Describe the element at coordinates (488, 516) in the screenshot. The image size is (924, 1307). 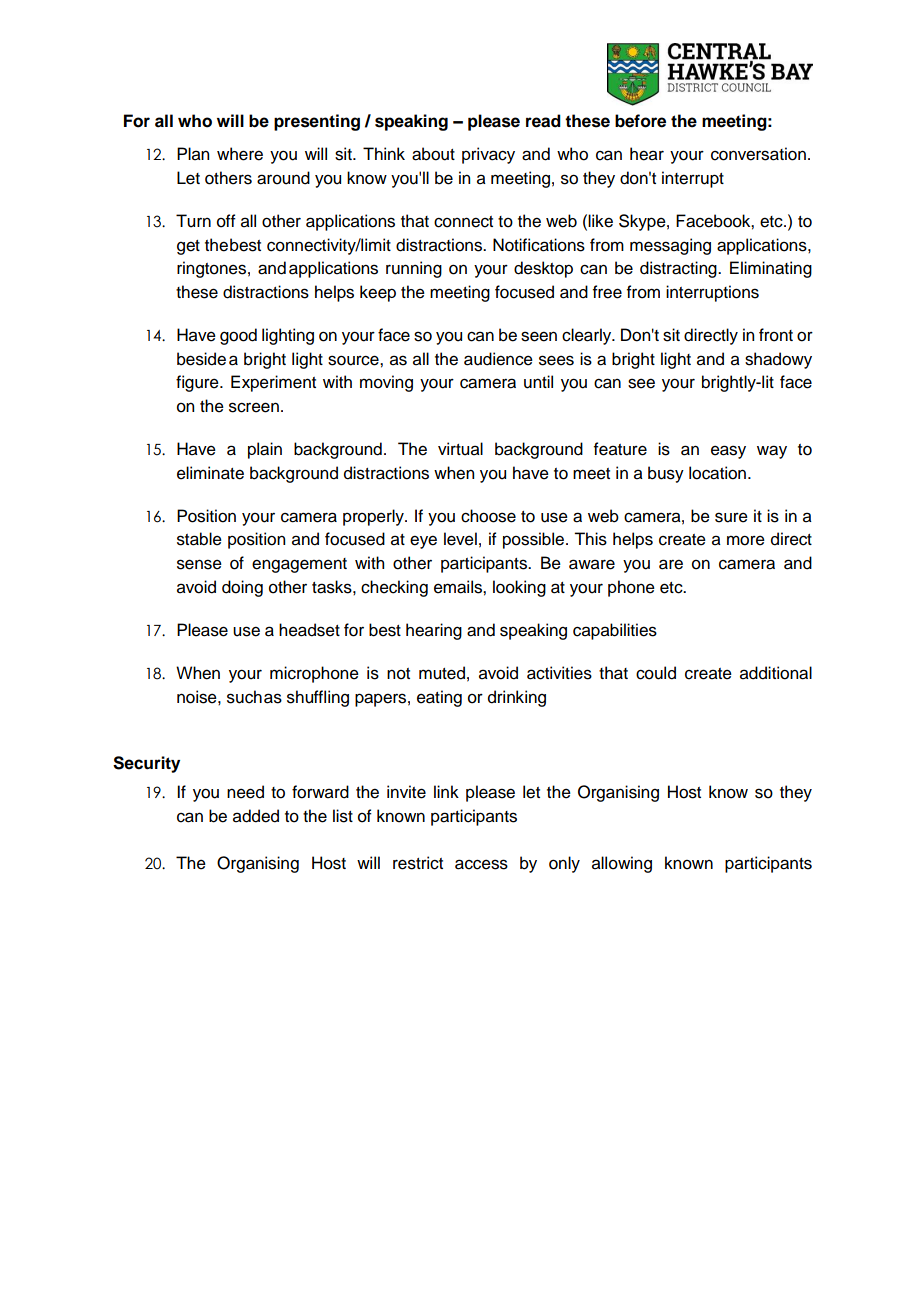
I see `choose` at that location.
